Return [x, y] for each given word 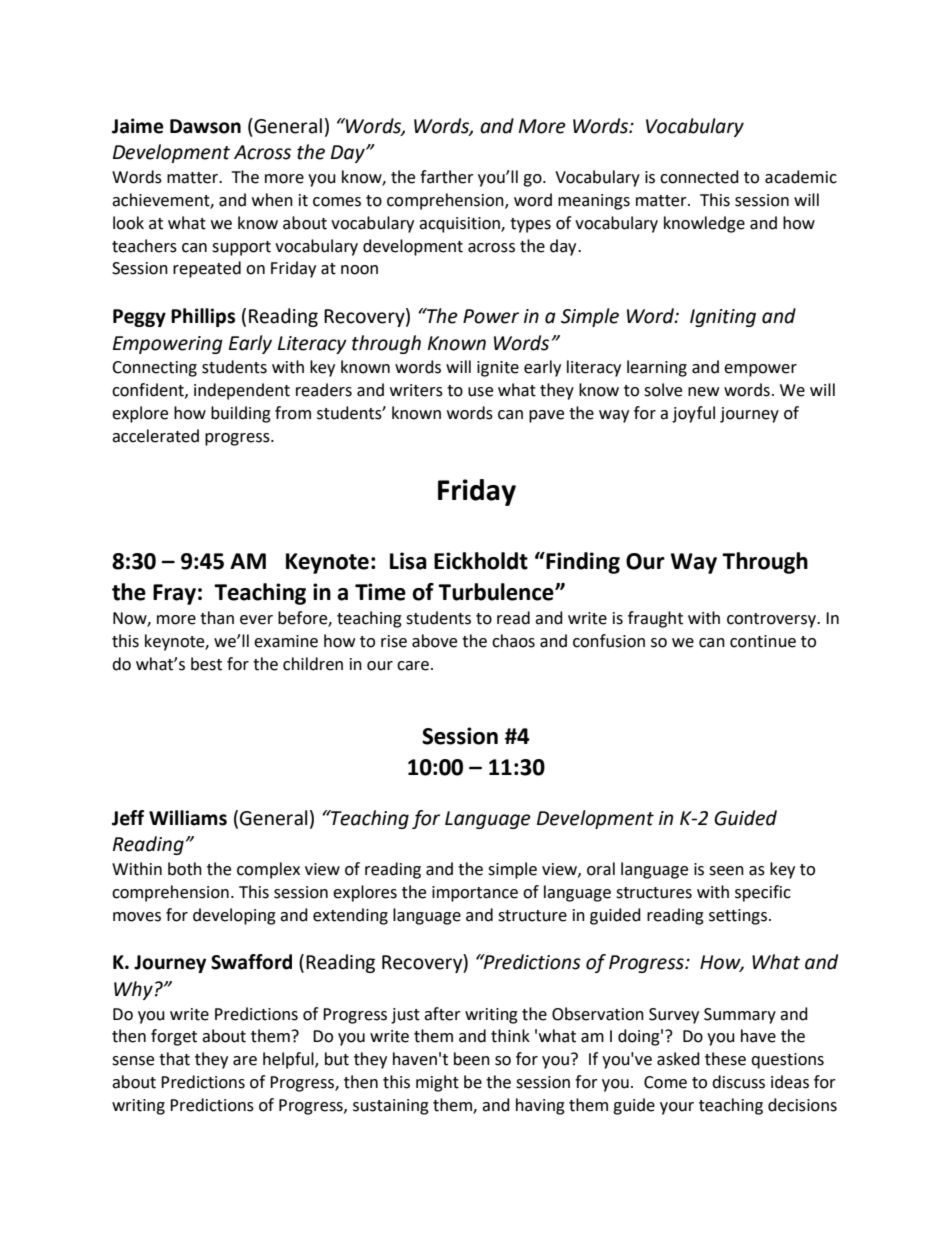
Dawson [205, 126]
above [434, 641]
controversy [773, 620]
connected [699, 177]
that [174, 1059]
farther [447, 177]
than [217, 618]
